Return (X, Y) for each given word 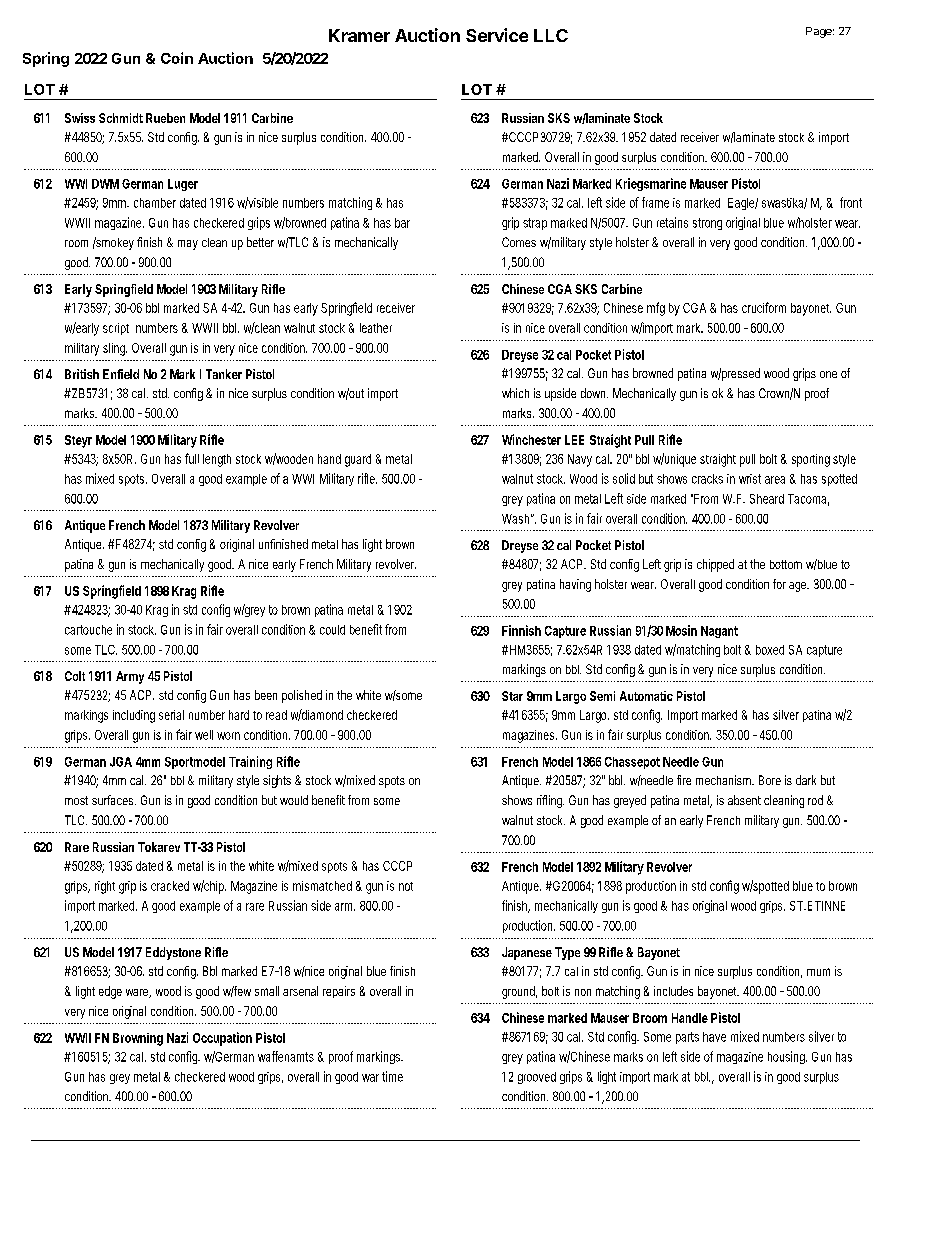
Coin (177, 58)
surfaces (112, 800)
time (392, 1076)
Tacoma (807, 499)
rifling (549, 801)
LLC (551, 35)
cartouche (88, 630)
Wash (515, 519)
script (116, 329)
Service (497, 35)
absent (744, 800)
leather (376, 328)
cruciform (764, 307)
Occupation (222, 1039)
